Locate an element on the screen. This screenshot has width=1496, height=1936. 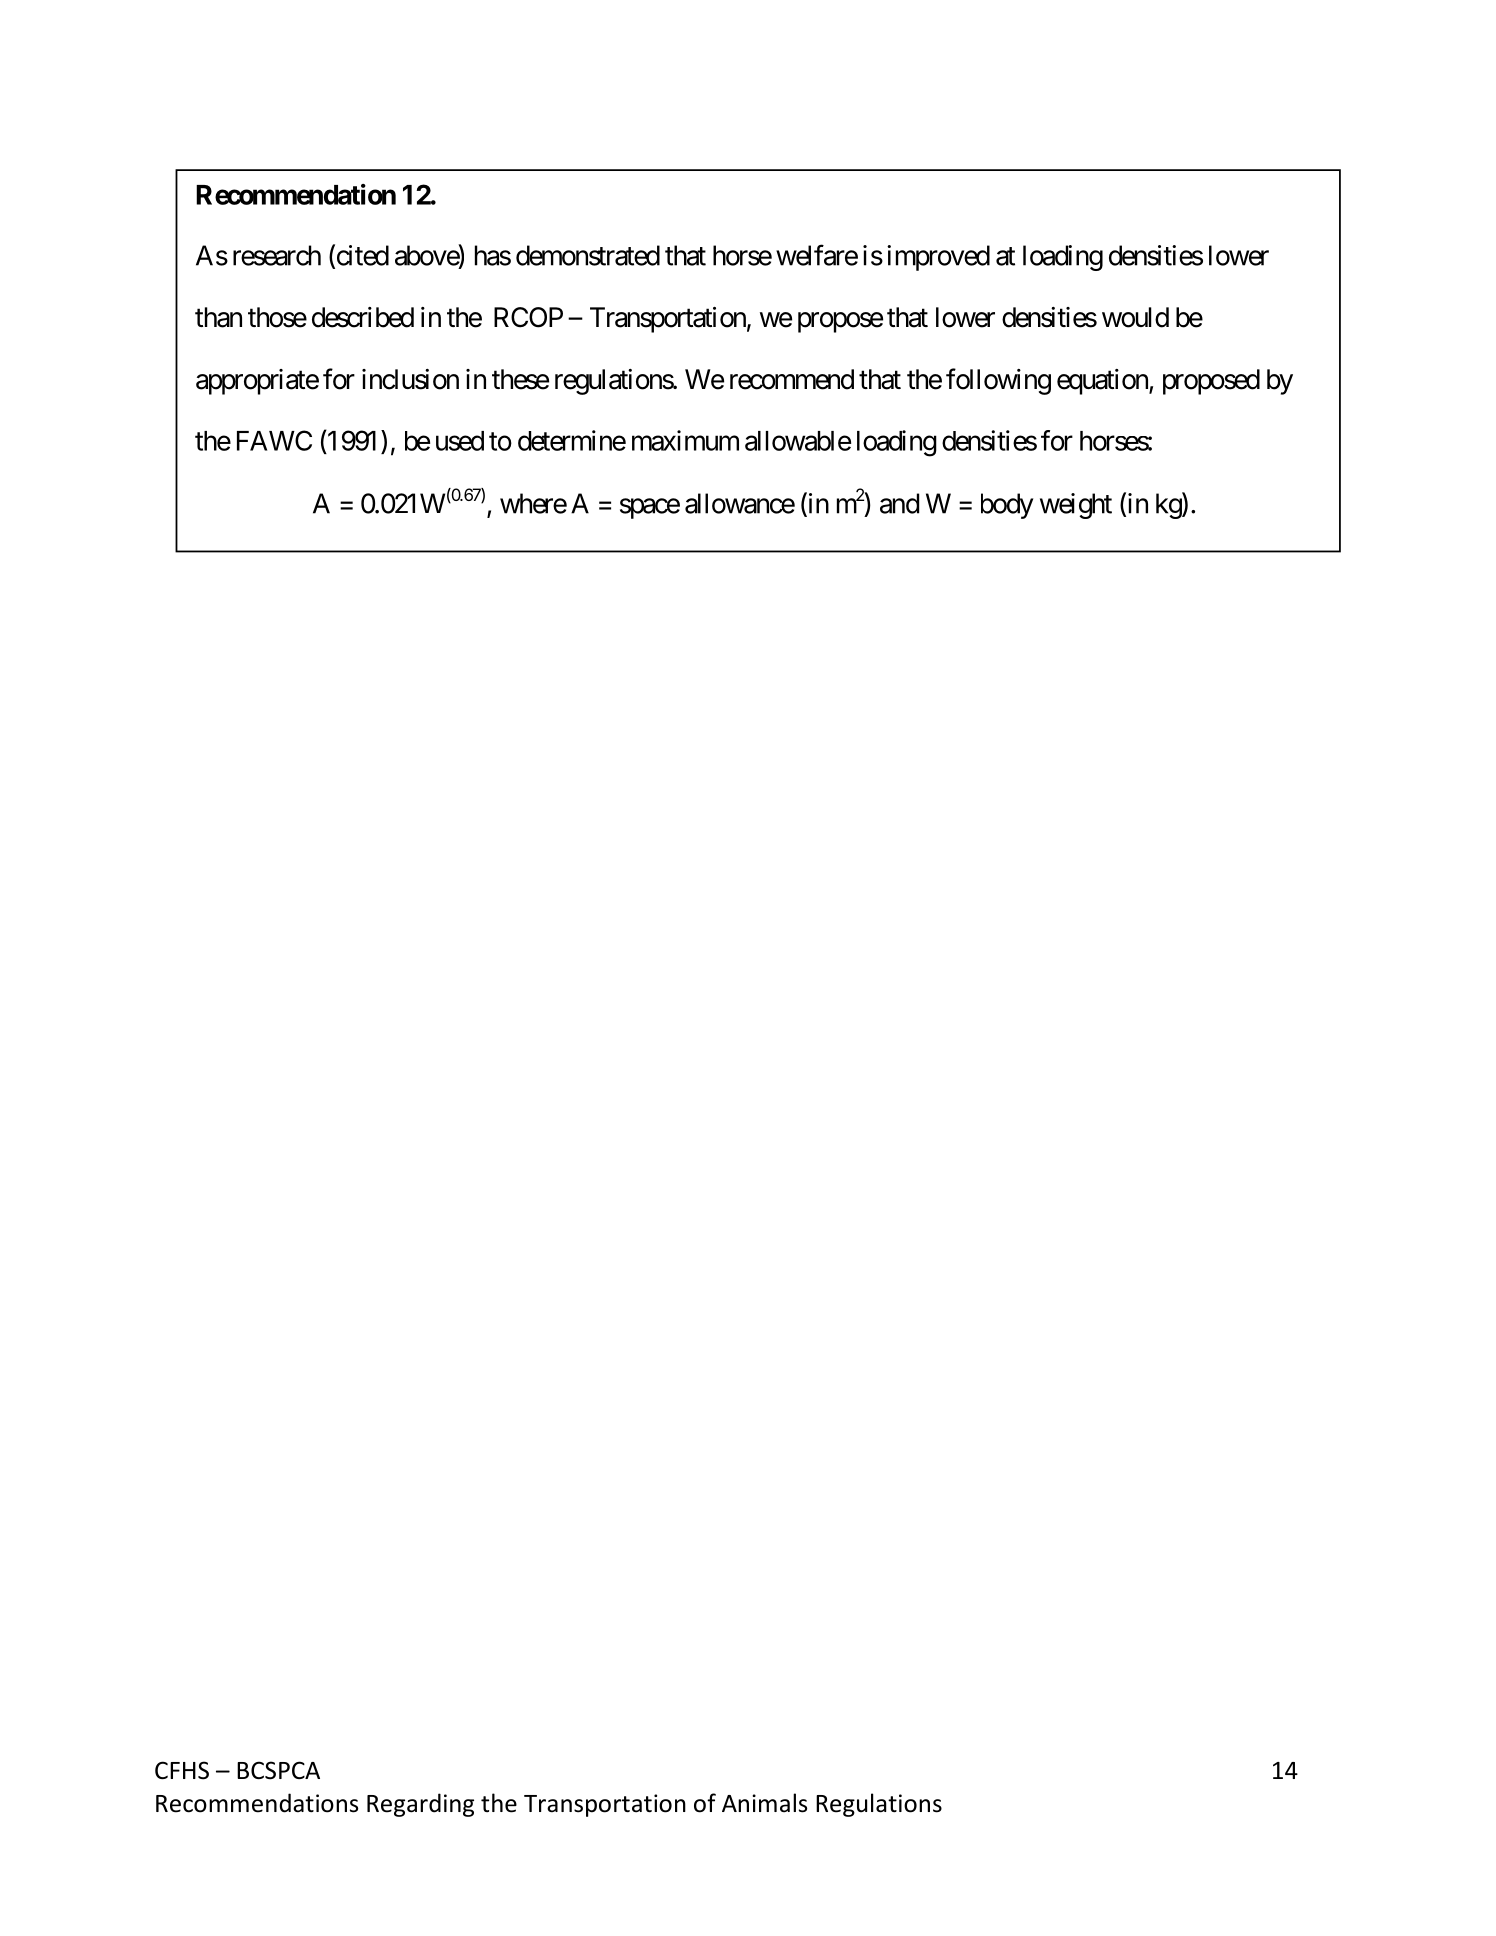
used is located at coordinates (460, 441).
